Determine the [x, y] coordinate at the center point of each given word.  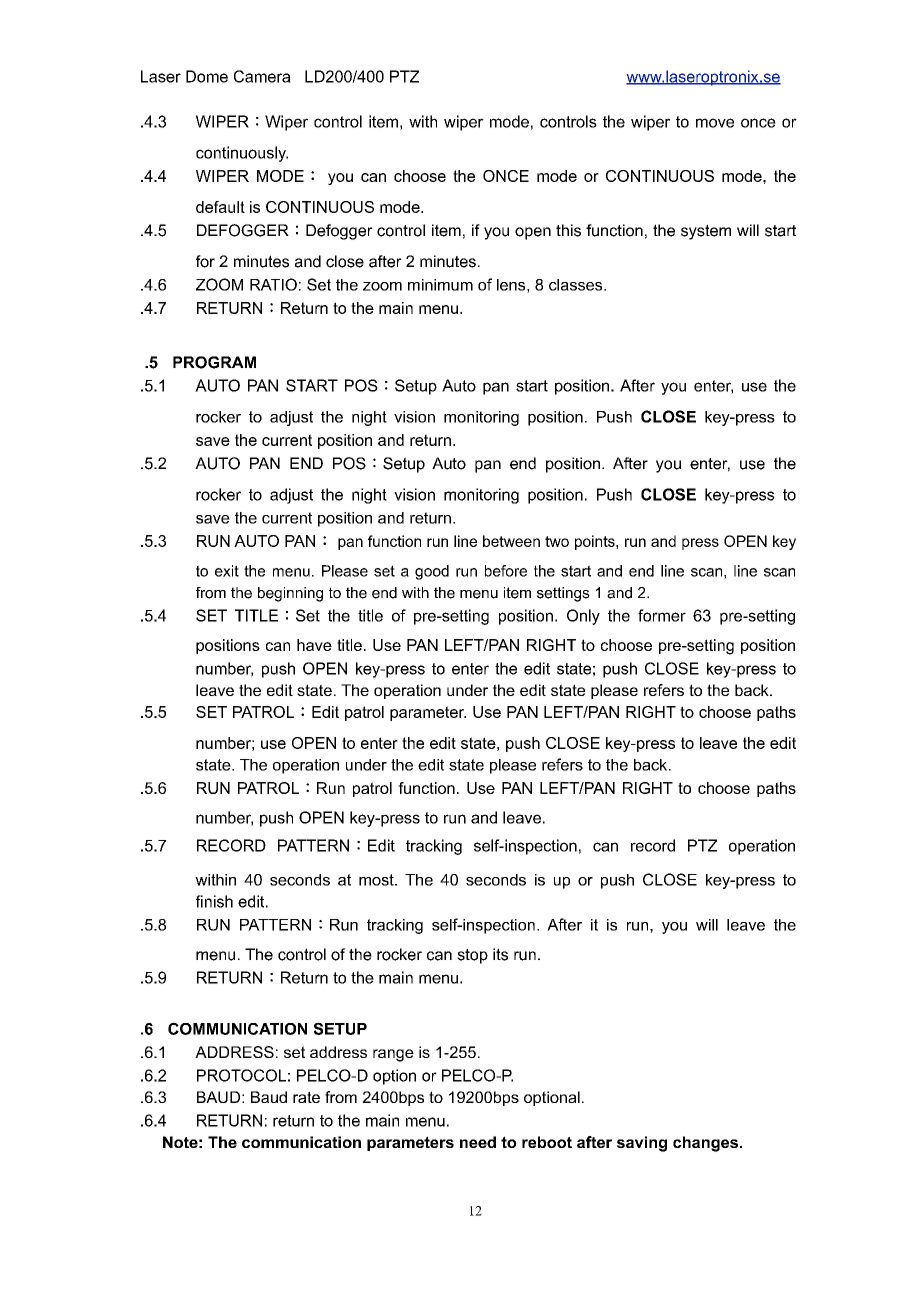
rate [306, 1097]
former [662, 615]
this [568, 230]
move [715, 123]
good [432, 572]
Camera [262, 76]
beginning [290, 594]
